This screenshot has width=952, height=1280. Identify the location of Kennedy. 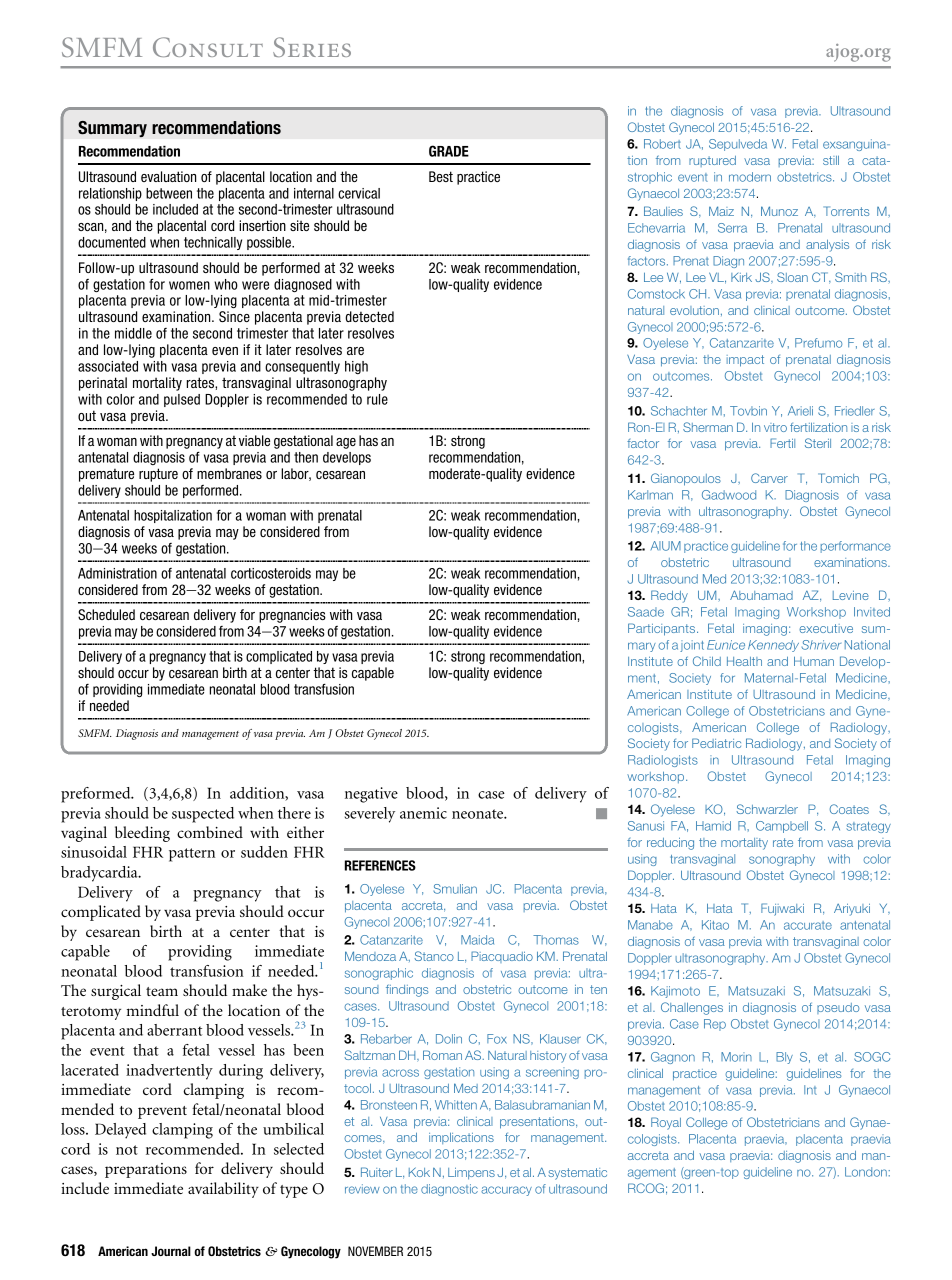
(773, 646).
